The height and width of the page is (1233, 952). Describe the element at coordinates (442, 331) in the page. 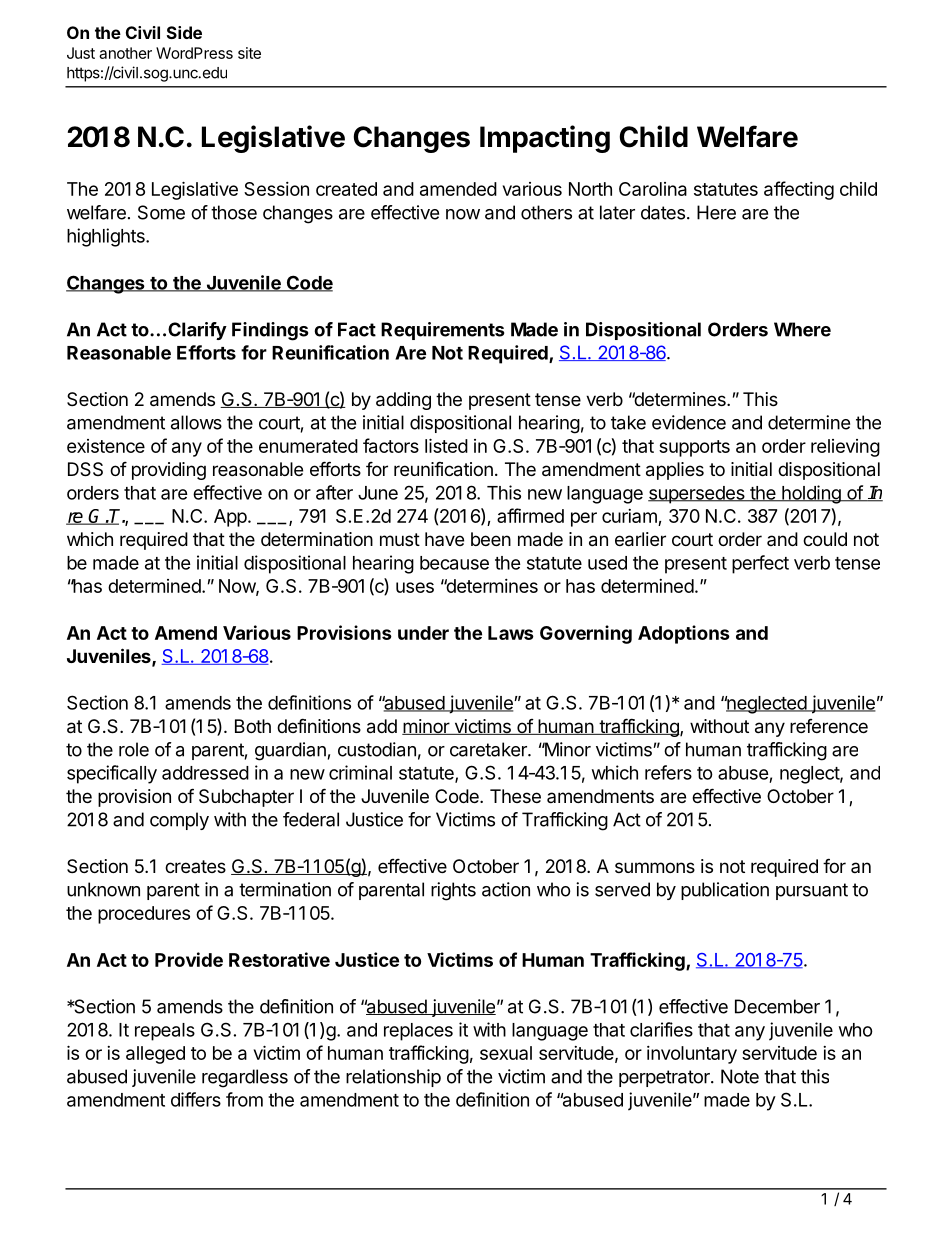

I see `Requirements` at that location.
